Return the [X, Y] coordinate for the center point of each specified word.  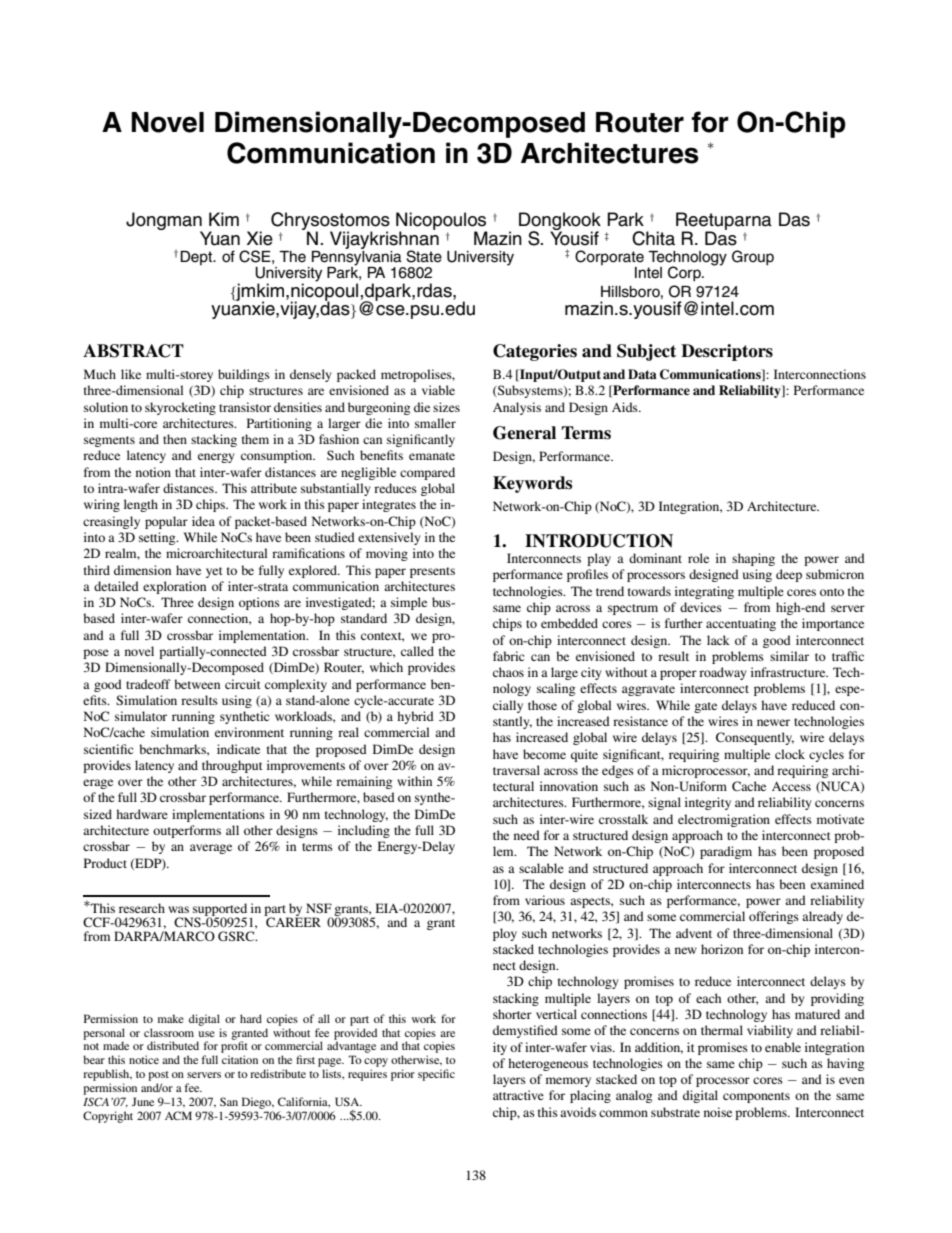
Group [753, 258]
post [158, 1077]
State [424, 256]
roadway [722, 673]
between [197, 684]
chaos [508, 672]
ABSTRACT [133, 351]
